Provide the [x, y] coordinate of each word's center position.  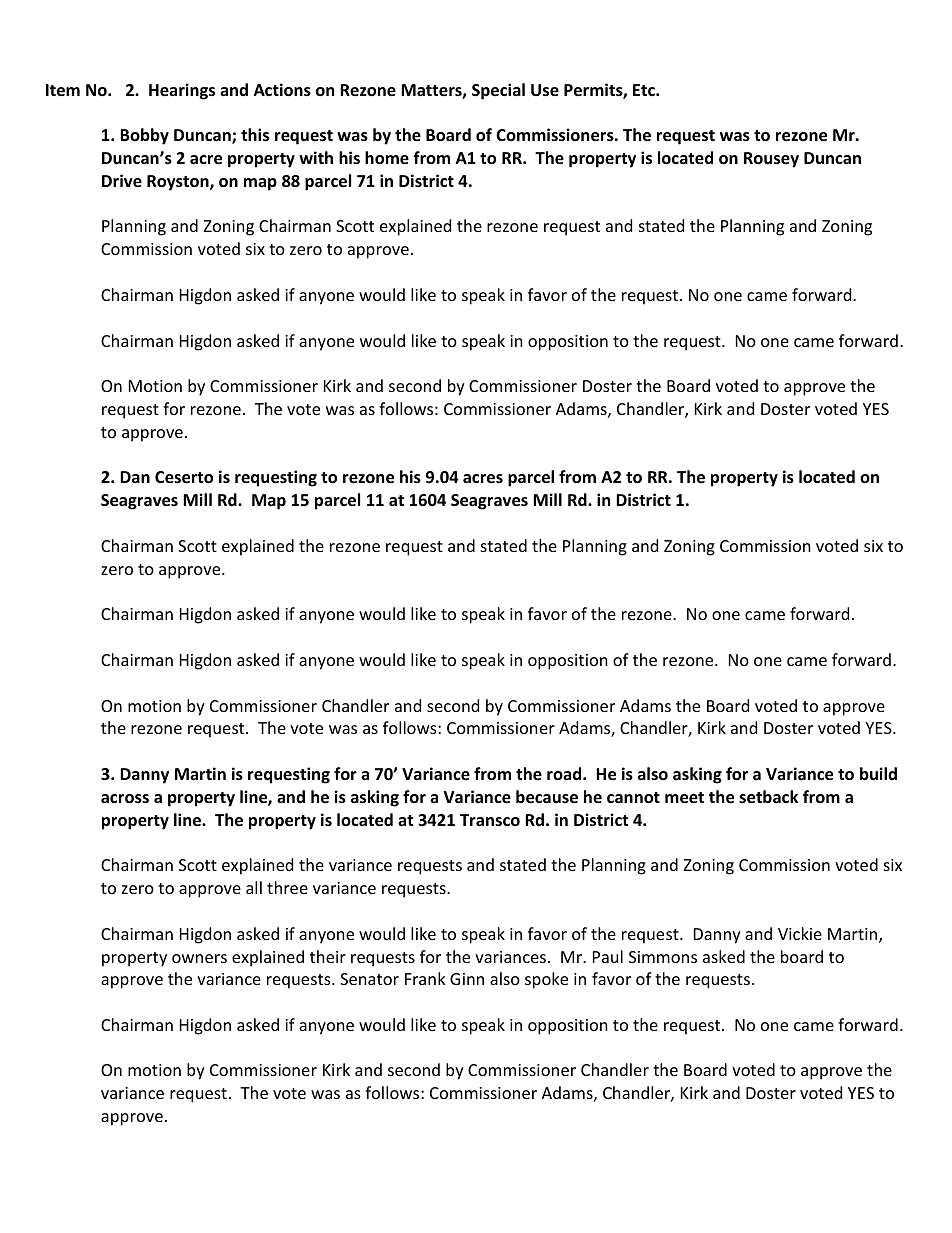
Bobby [144, 136]
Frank [425, 978]
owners [199, 958]
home [387, 158]
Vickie [800, 933]
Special [498, 91]
